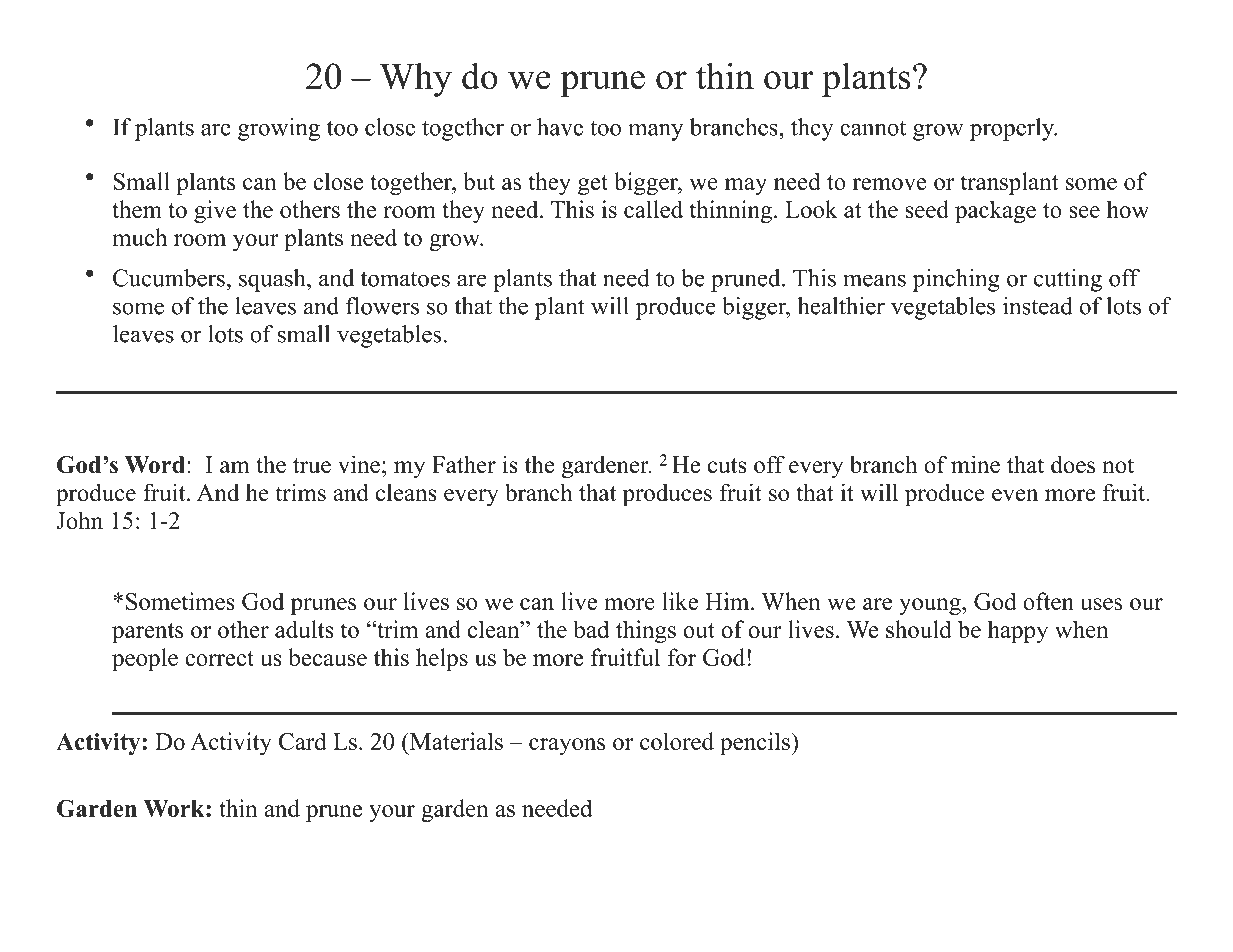 This screenshot has width=1233, height=952. What do you see at coordinates (415, 80) in the screenshot?
I see `Why` at bounding box center [415, 80].
